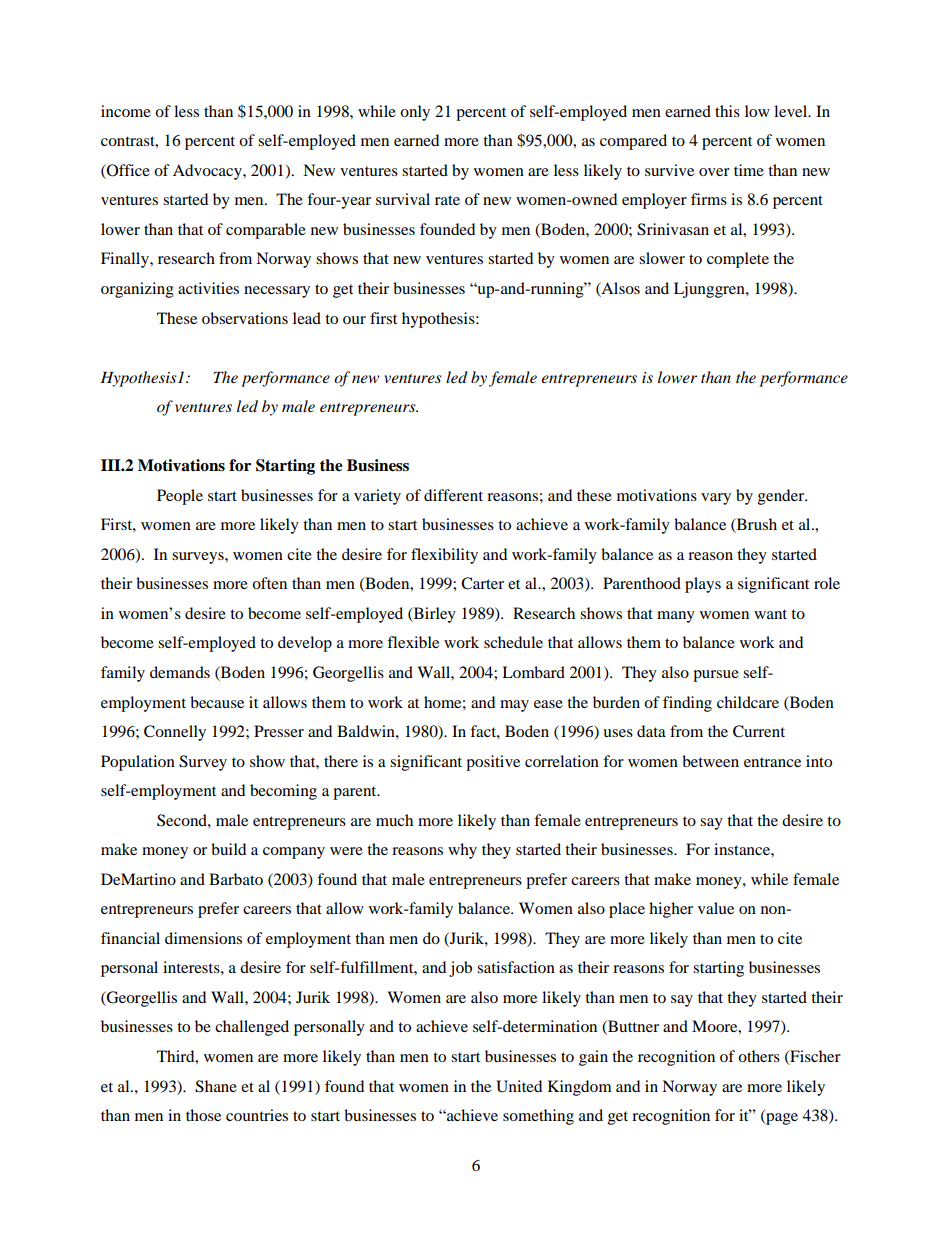 The width and height of the screenshot is (952, 1233). What do you see at coordinates (228, 849) in the screenshot?
I see `build` at bounding box center [228, 849].
